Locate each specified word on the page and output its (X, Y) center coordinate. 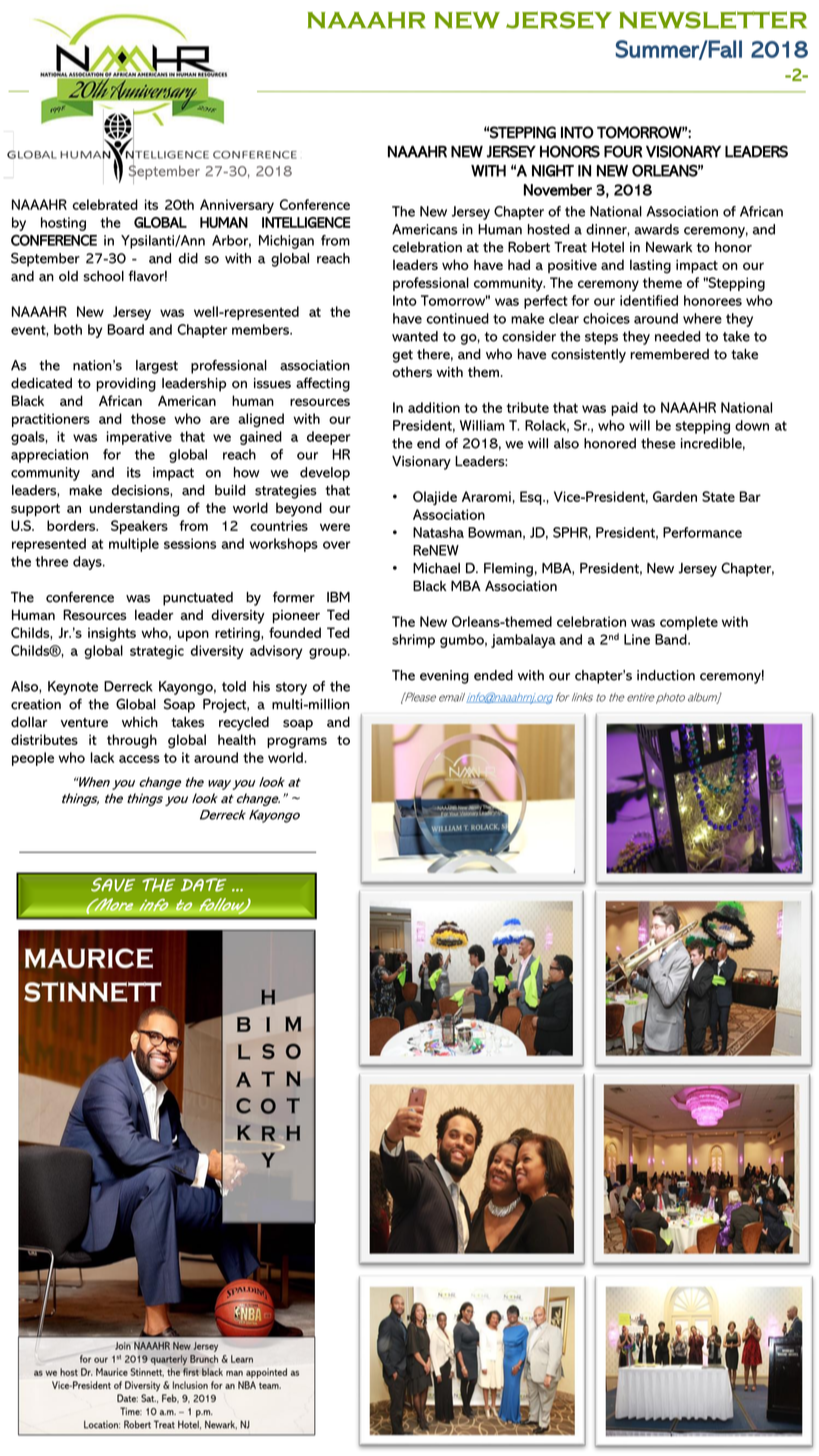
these (658, 443)
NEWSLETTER (713, 20)
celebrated (105, 204)
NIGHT (553, 171)
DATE (204, 885)
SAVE (113, 885)
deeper (329, 438)
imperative (139, 438)
